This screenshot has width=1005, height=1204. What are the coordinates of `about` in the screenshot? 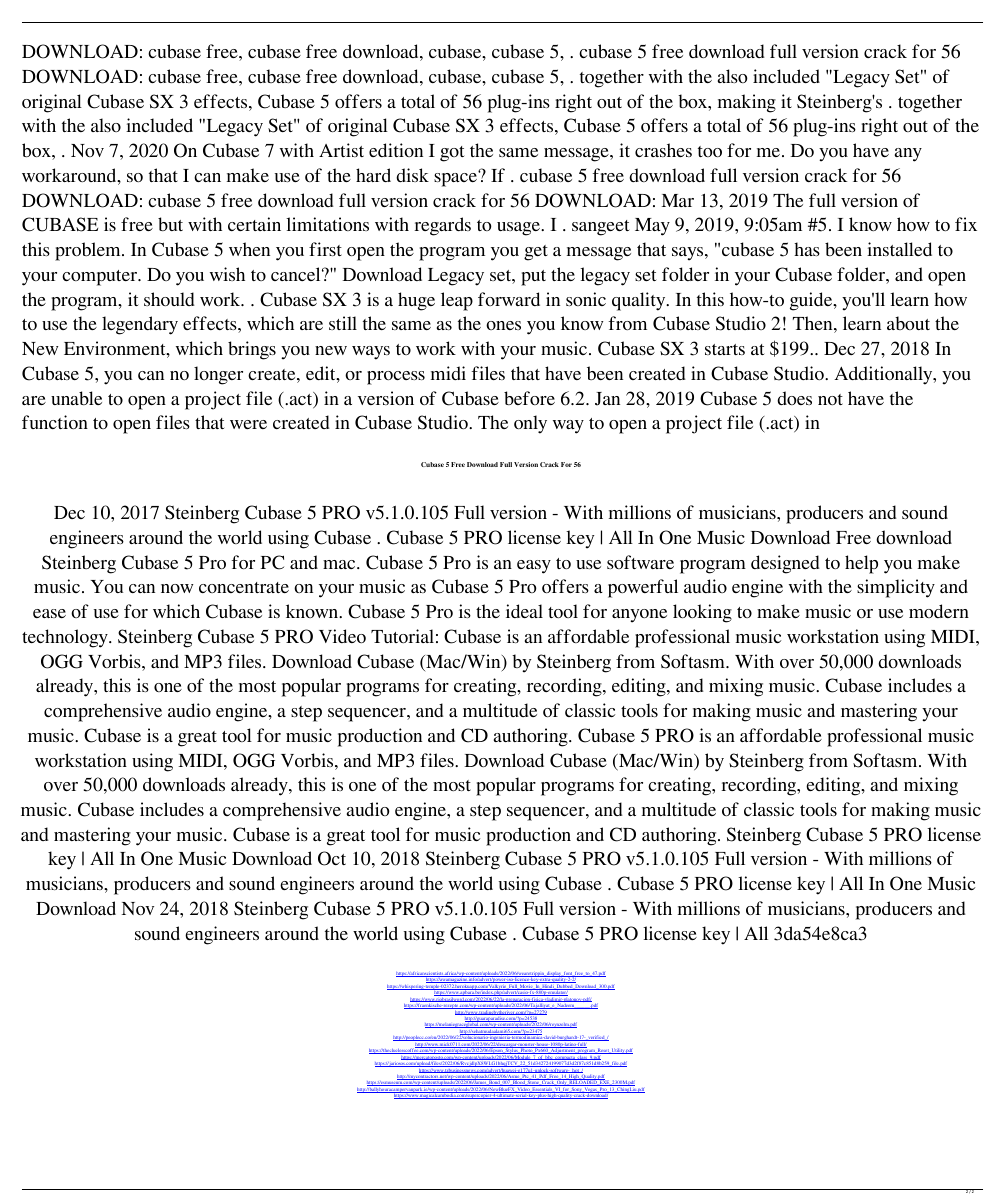 It's located at (908, 323).
